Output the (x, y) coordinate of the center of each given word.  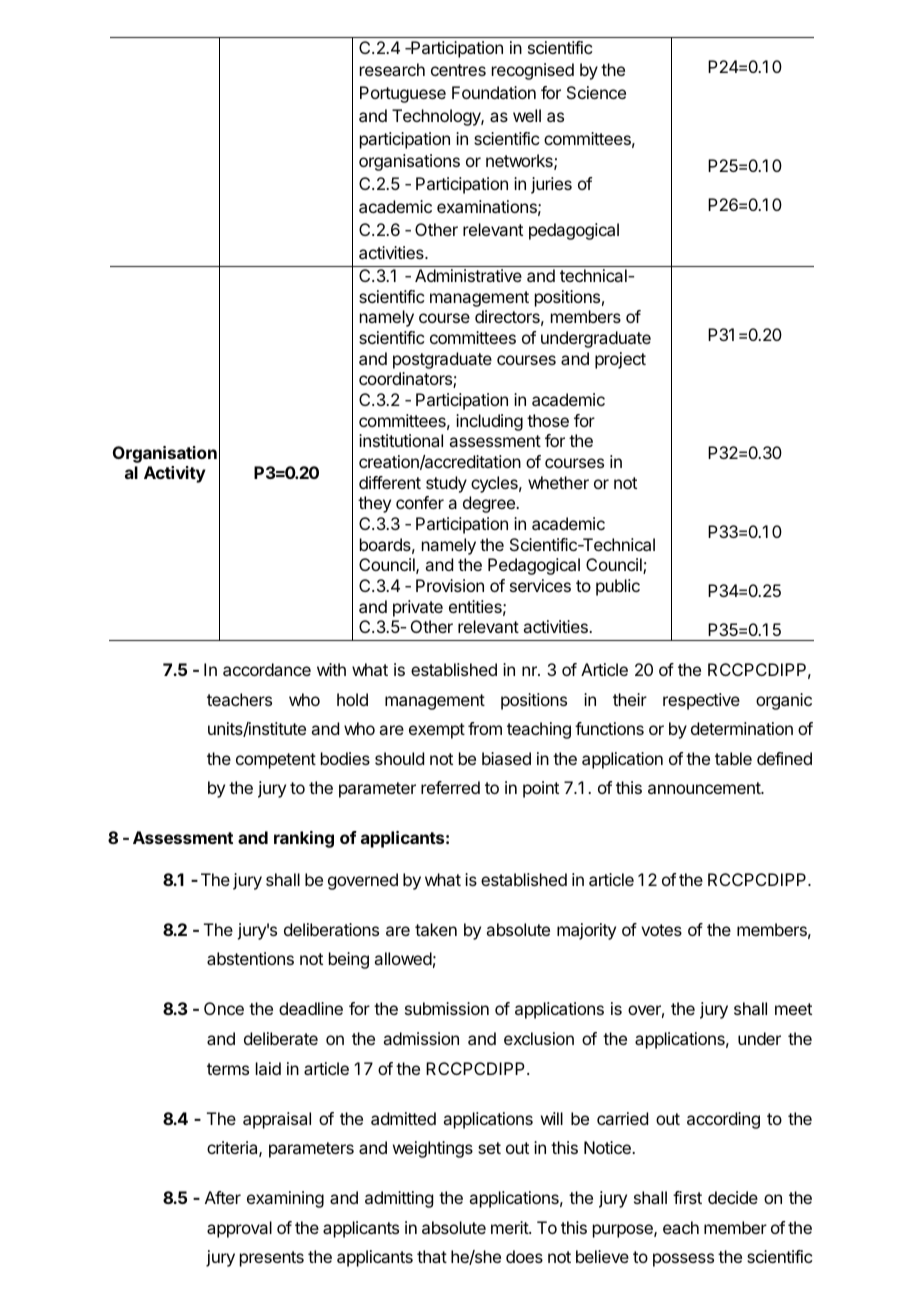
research (392, 69)
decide (733, 1197)
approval (239, 1229)
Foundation (494, 92)
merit (510, 1227)
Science (596, 92)
